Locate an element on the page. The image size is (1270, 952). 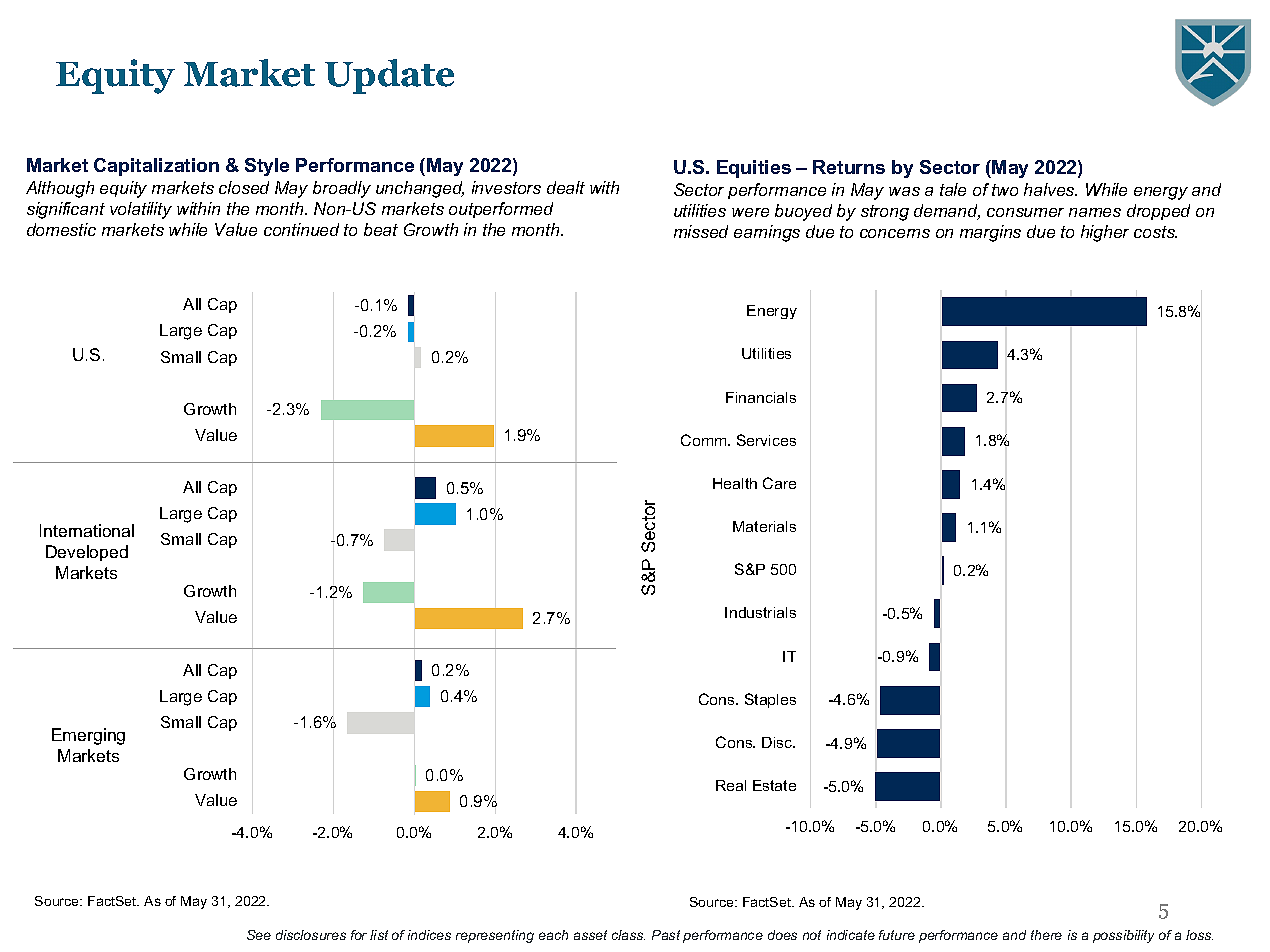
halves is located at coordinates (1050, 189).
